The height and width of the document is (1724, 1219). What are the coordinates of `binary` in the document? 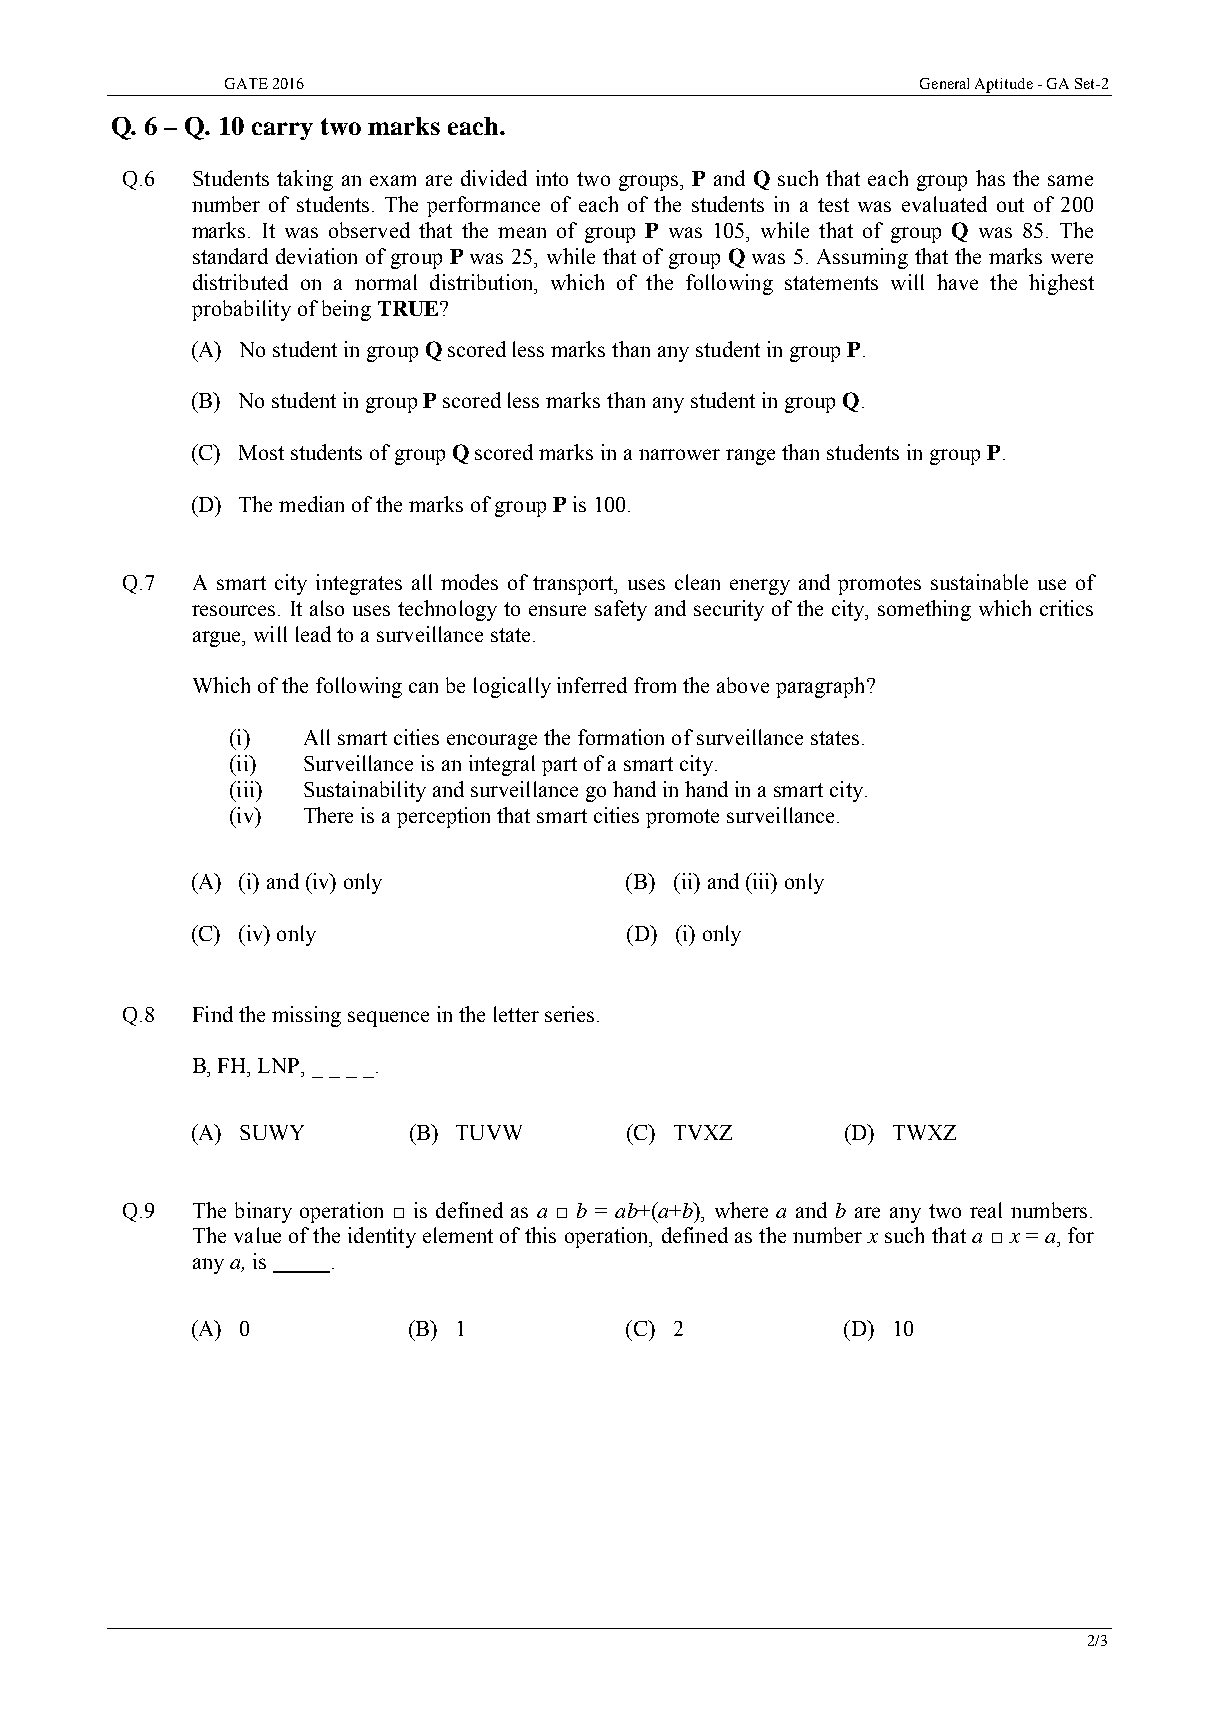 It's located at (263, 1212).
